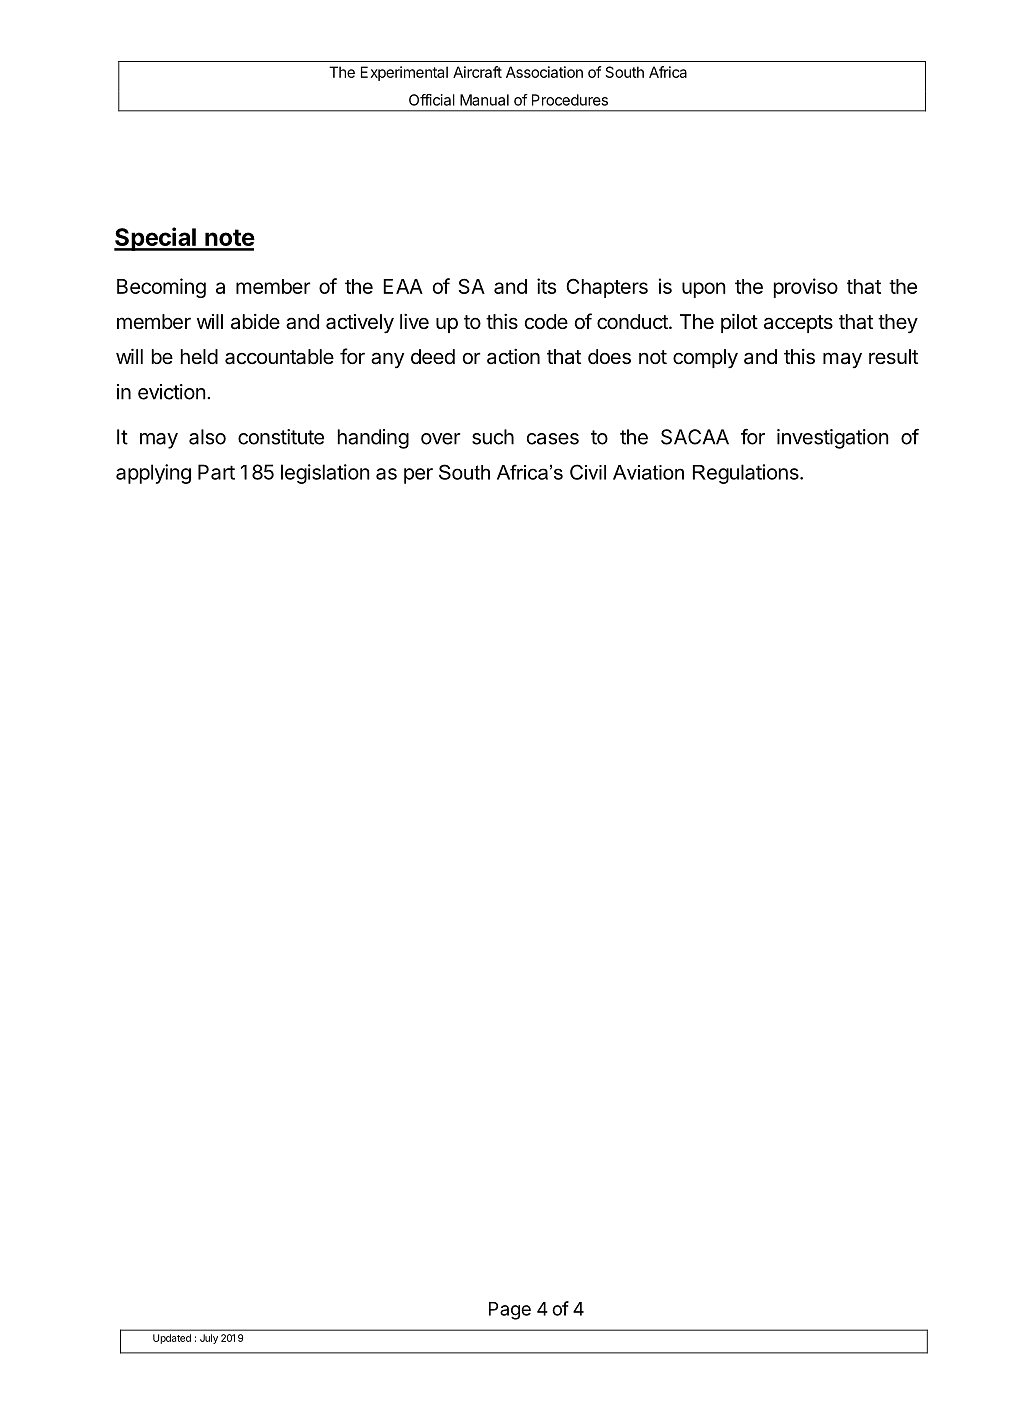  I want to click on proviso, so click(806, 288).
